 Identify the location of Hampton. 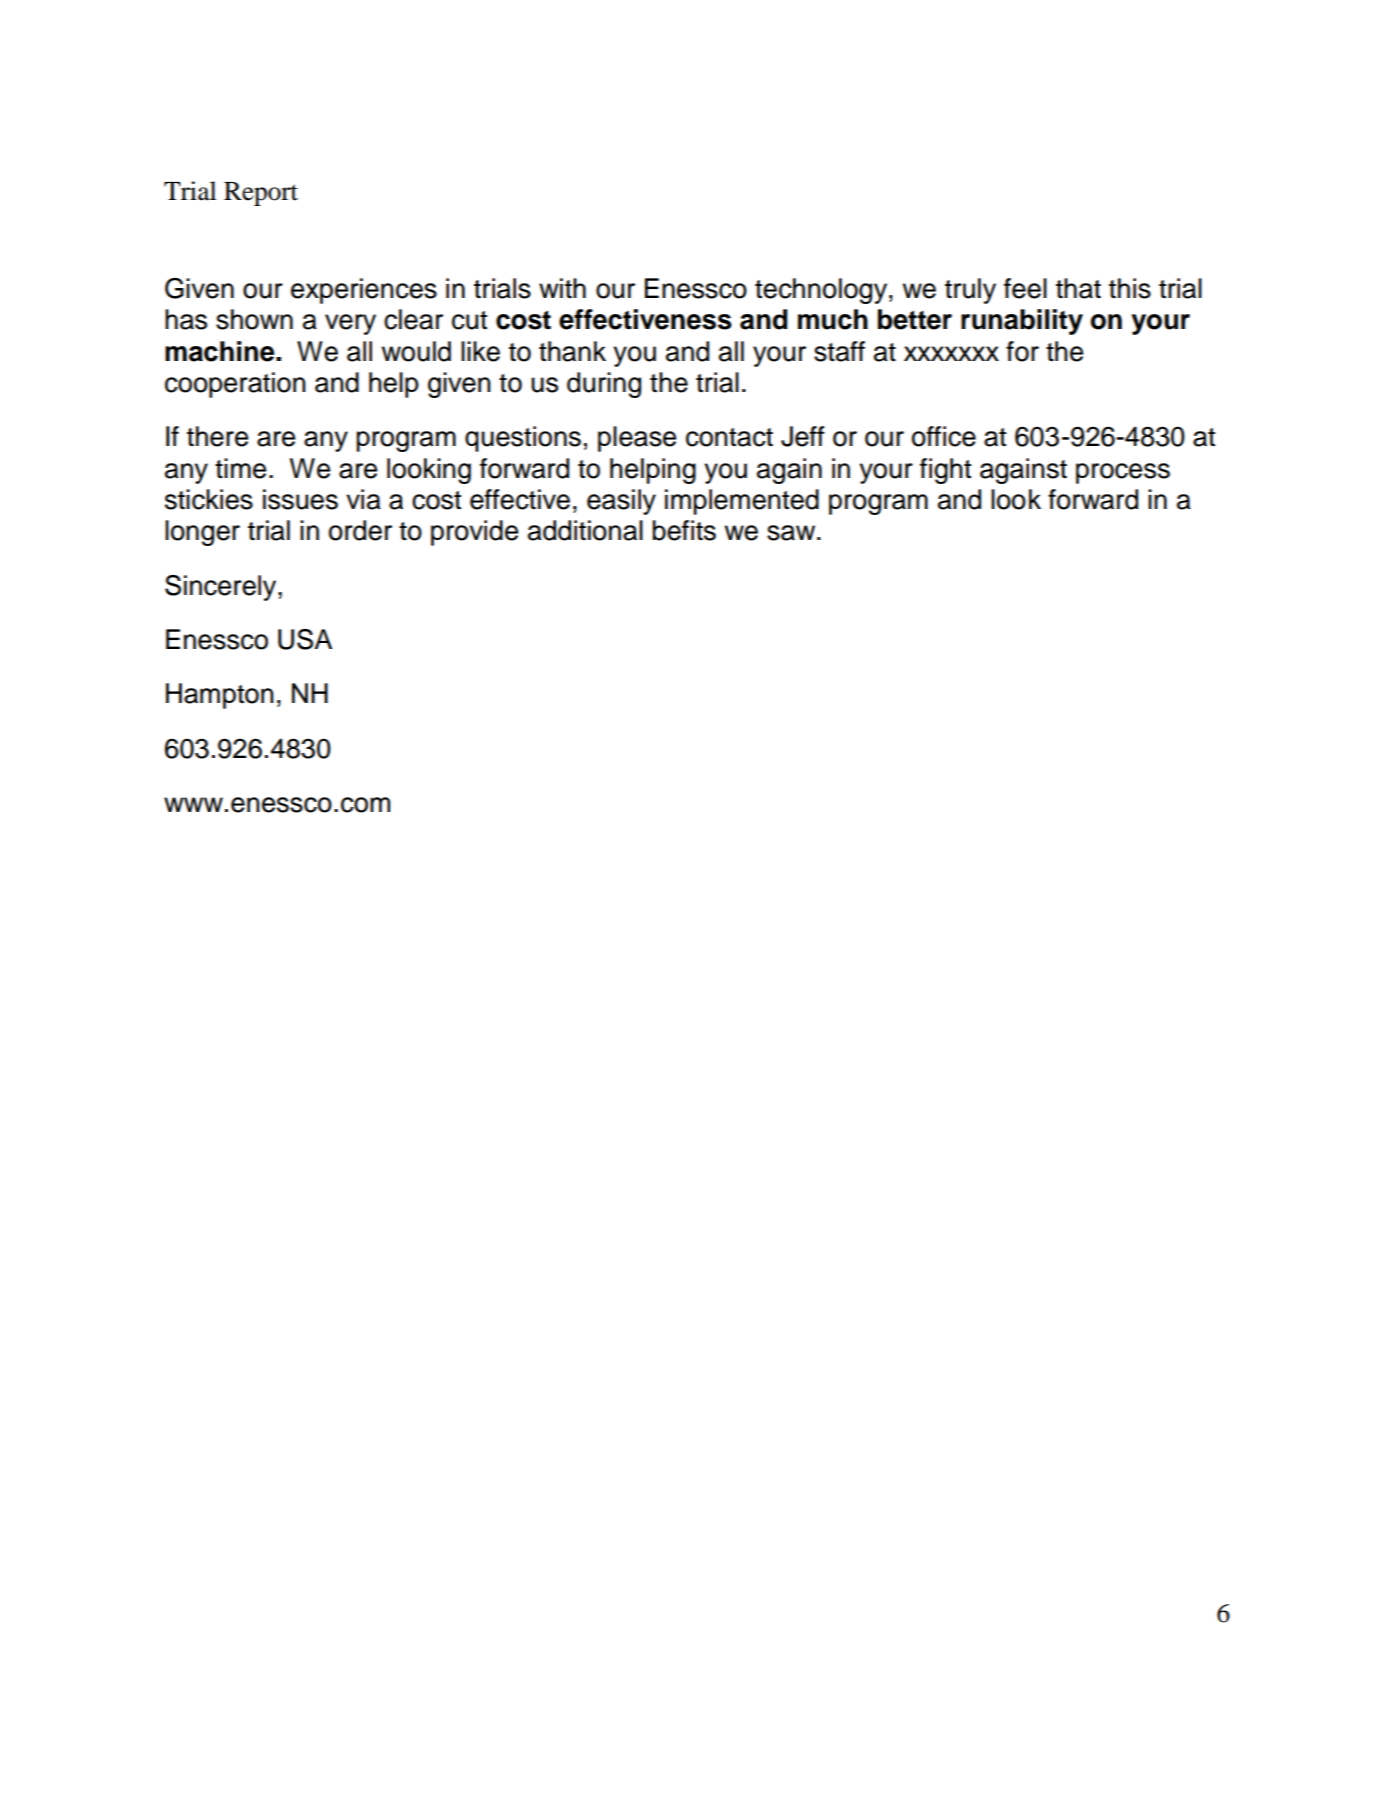
(220, 696).
